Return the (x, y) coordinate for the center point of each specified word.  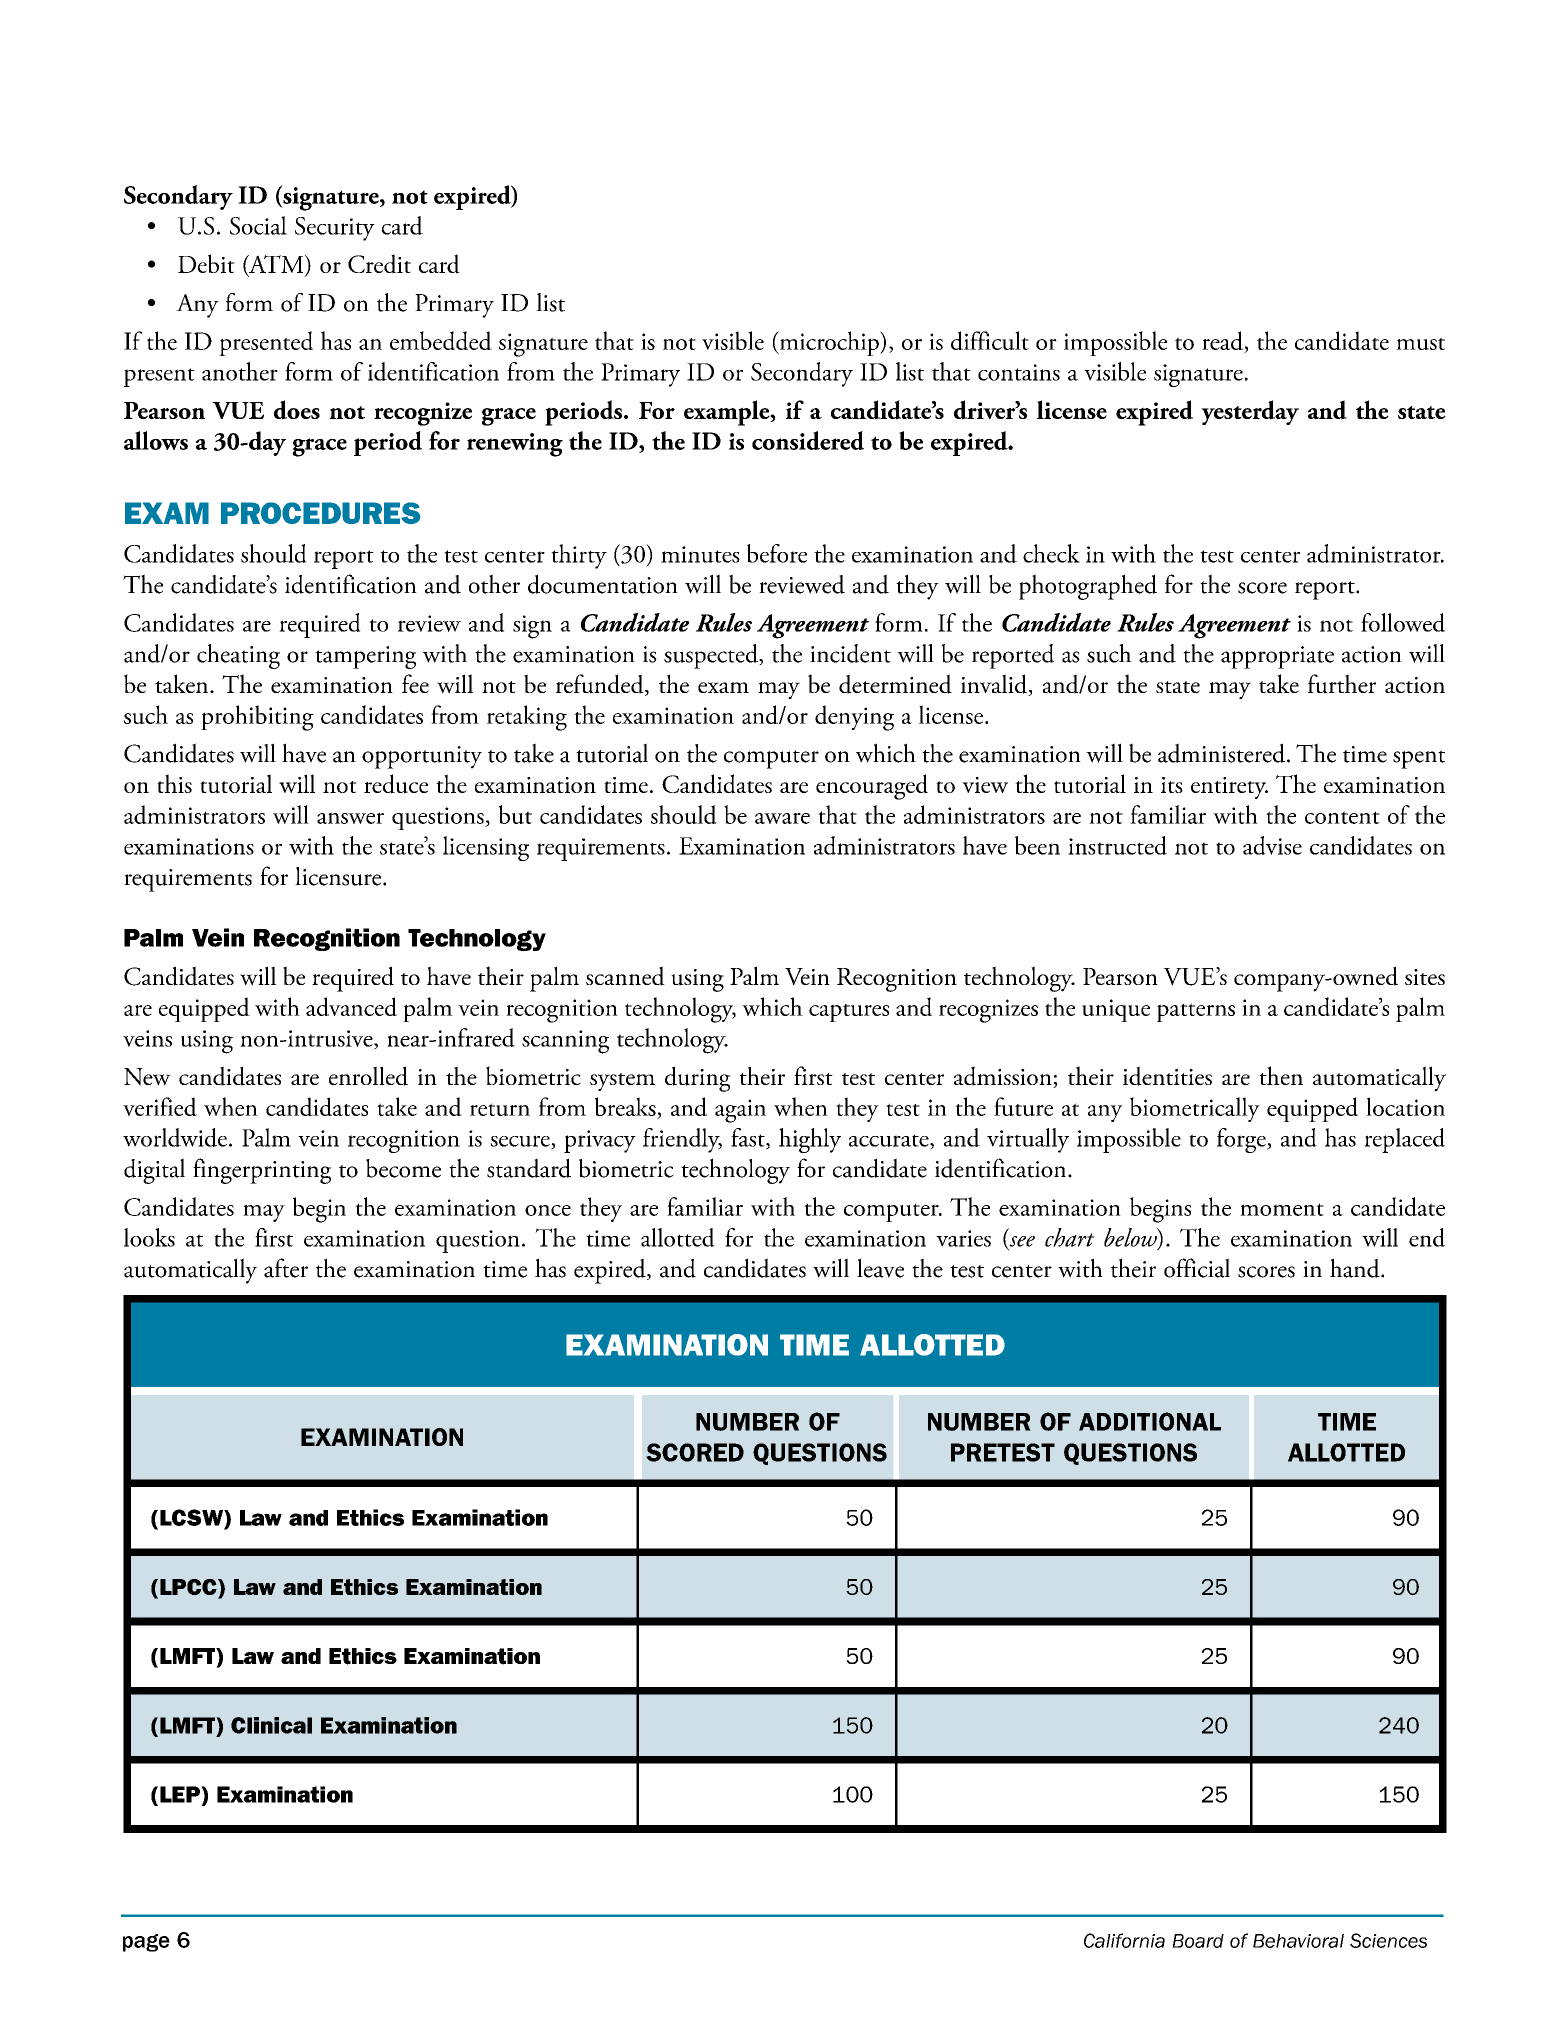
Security (335, 229)
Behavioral (1298, 1941)
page (146, 1943)
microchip (829, 343)
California (1124, 1940)
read (1223, 342)
